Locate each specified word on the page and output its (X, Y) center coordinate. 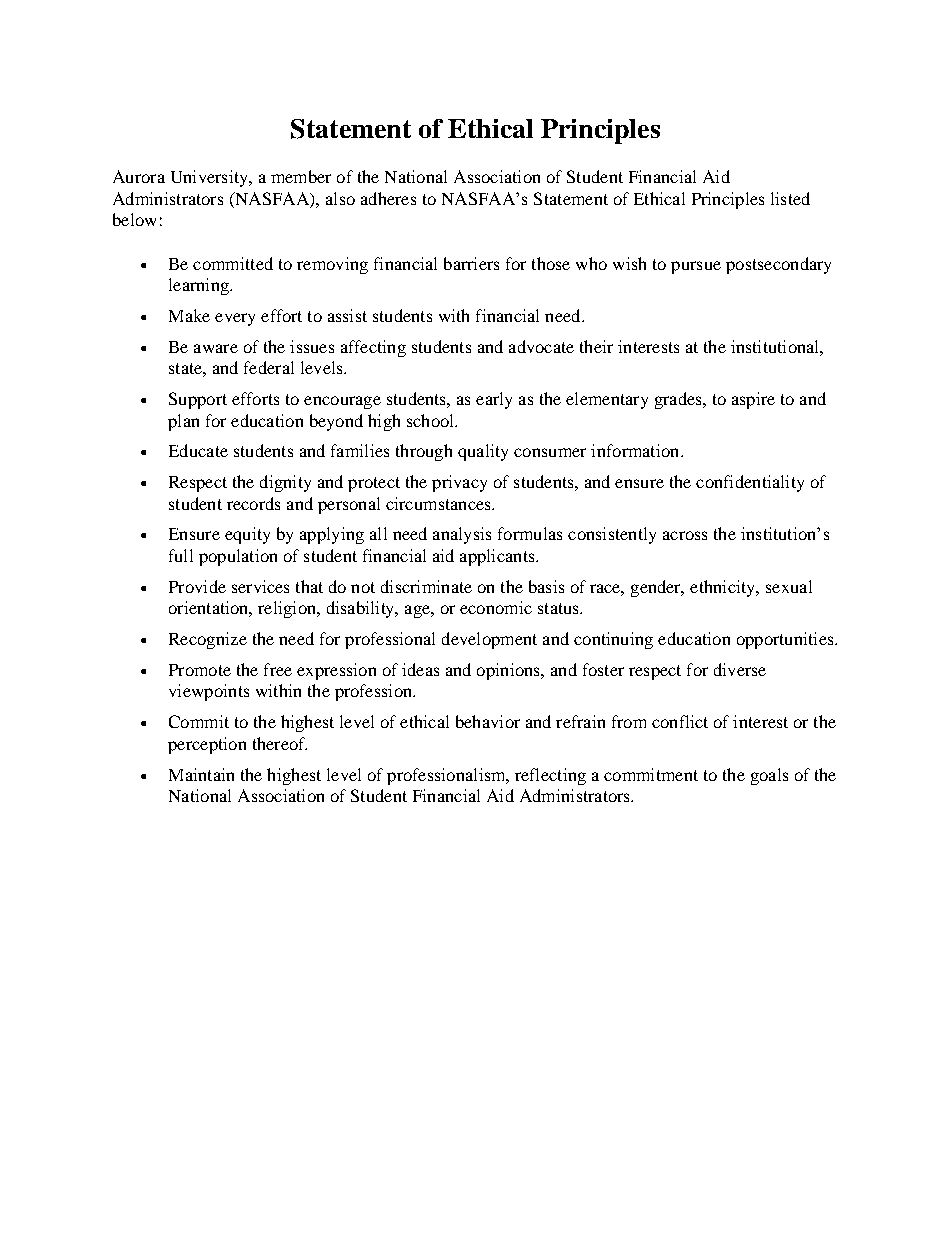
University (210, 178)
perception (207, 745)
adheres (388, 198)
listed (790, 198)
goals (769, 776)
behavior (488, 721)
